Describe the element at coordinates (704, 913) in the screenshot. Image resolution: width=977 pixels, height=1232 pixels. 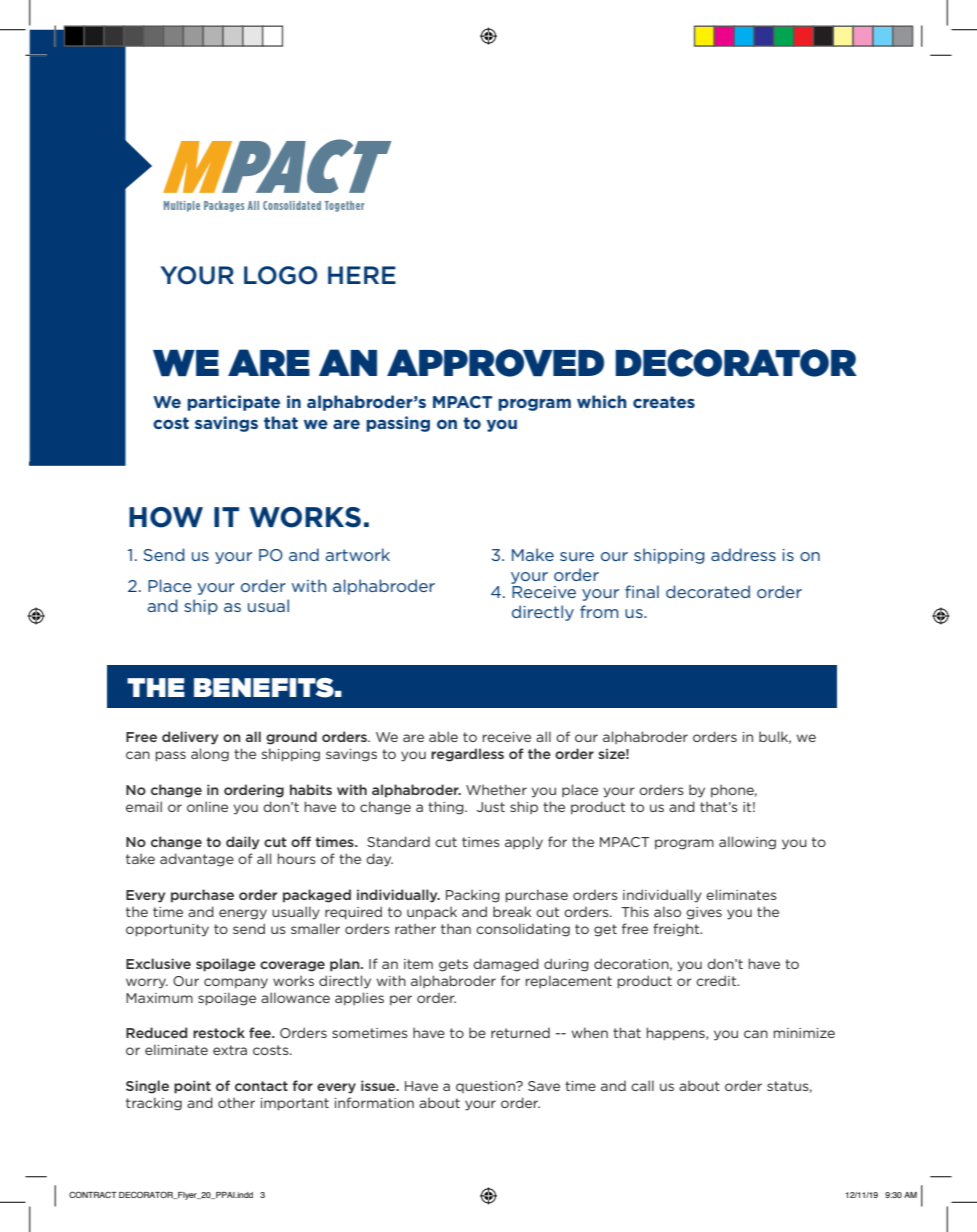
I see `gives` at that location.
